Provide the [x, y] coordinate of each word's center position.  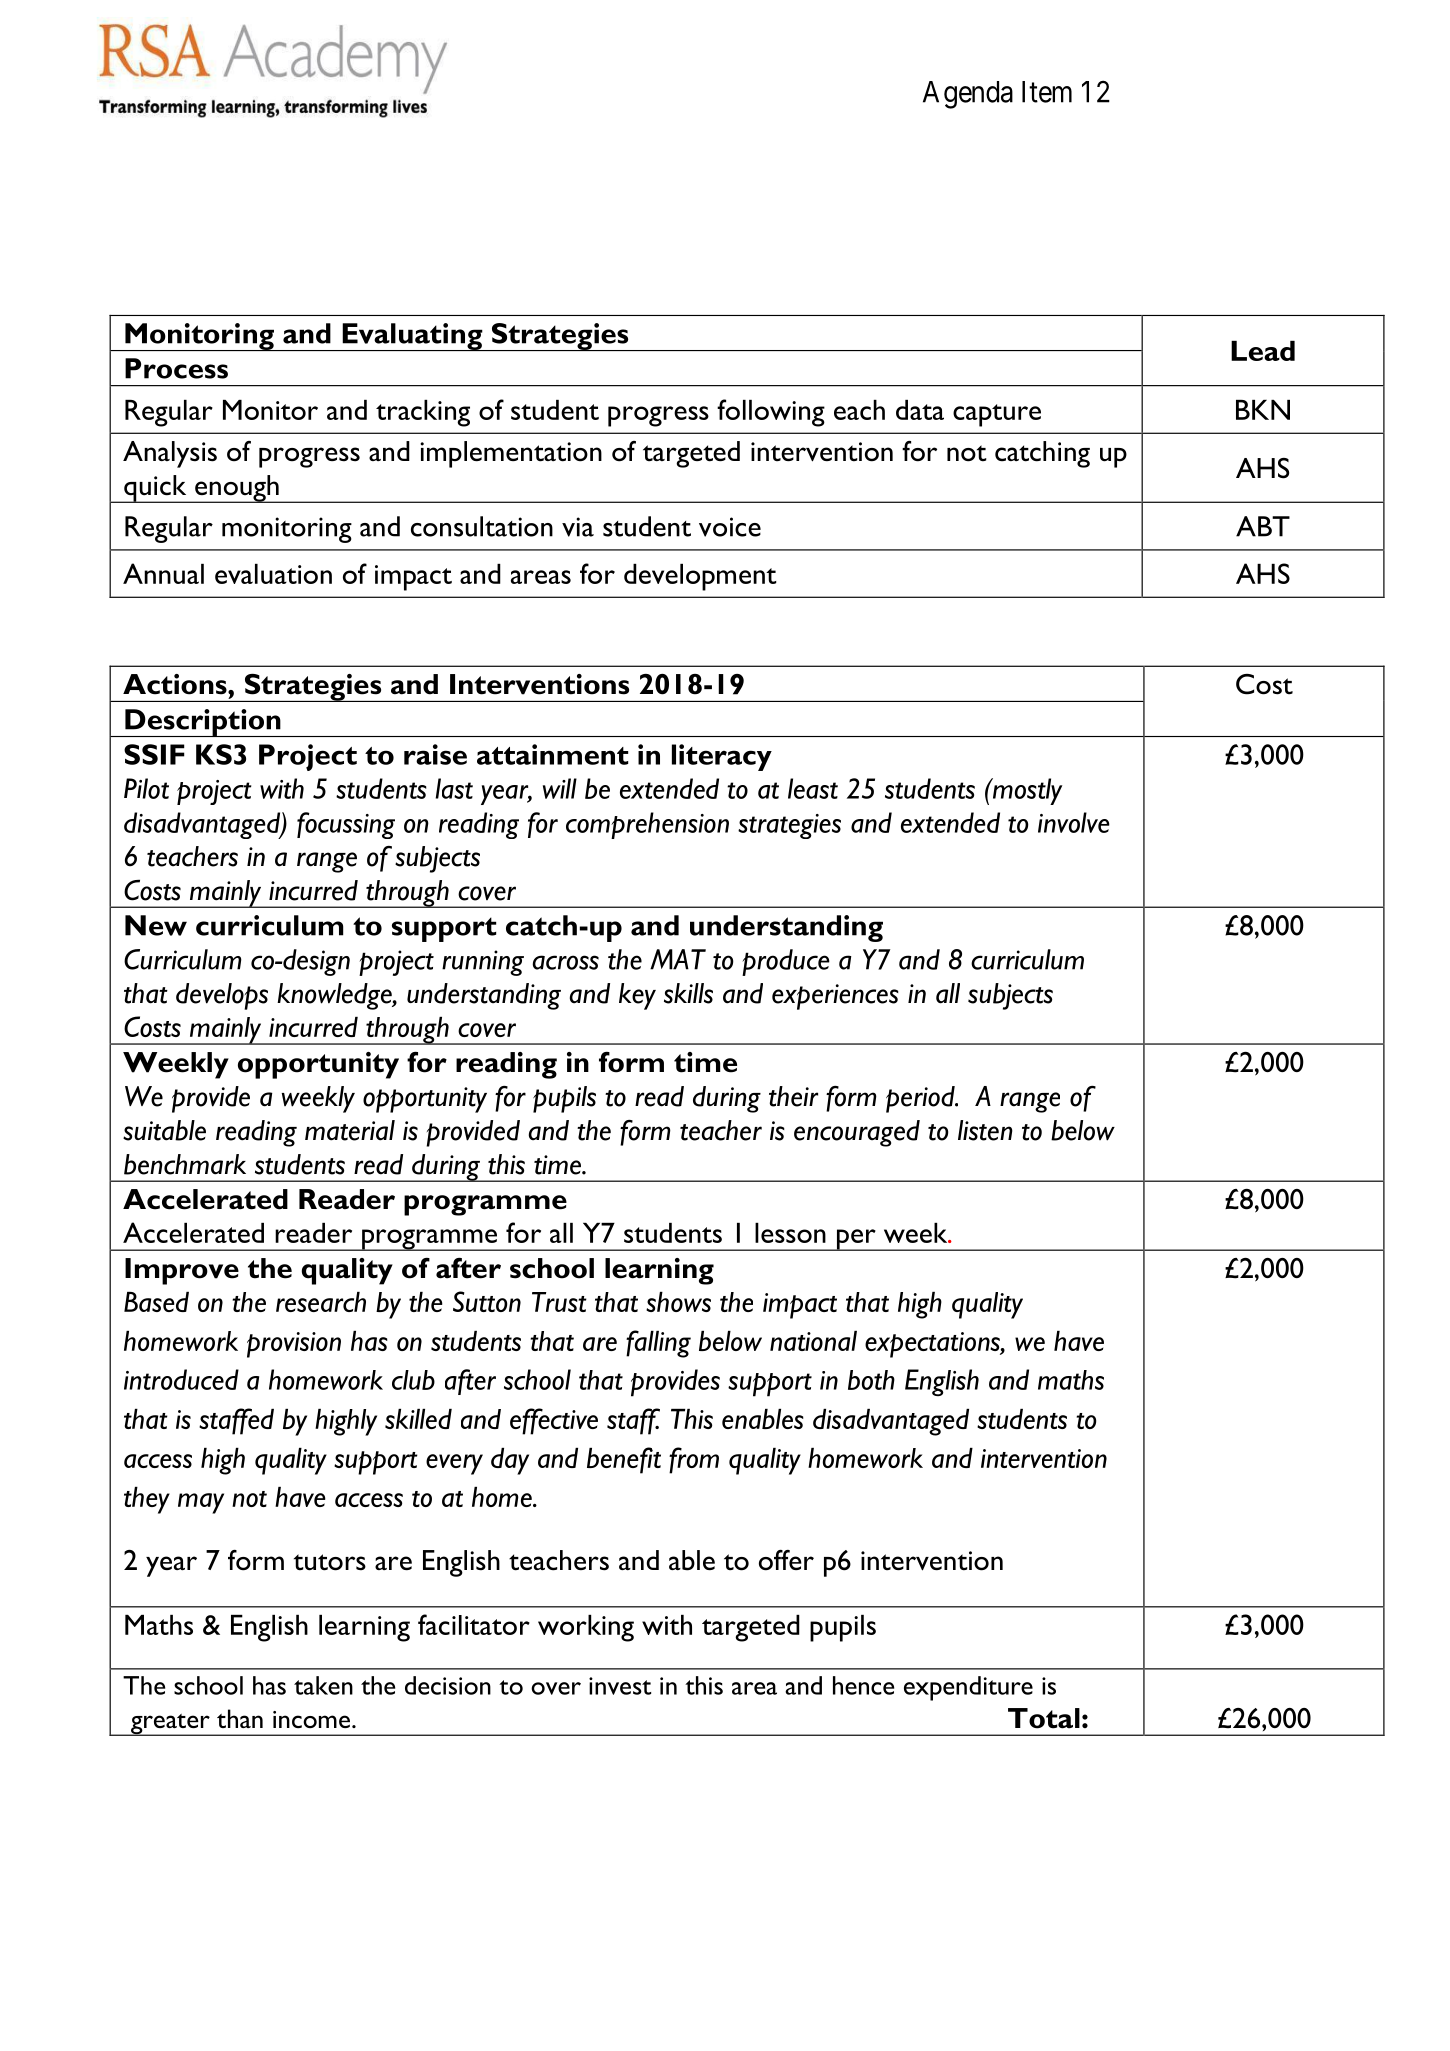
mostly [1026, 791]
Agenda [968, 95]
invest [620, 1686]
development [700, 577]
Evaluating [412, 337]
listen [985, 1130]
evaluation [273, 574]
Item [1047, 92]
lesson [790, 1233]
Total [1044, 1718]
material [350, 1130]
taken [323, 1685]
